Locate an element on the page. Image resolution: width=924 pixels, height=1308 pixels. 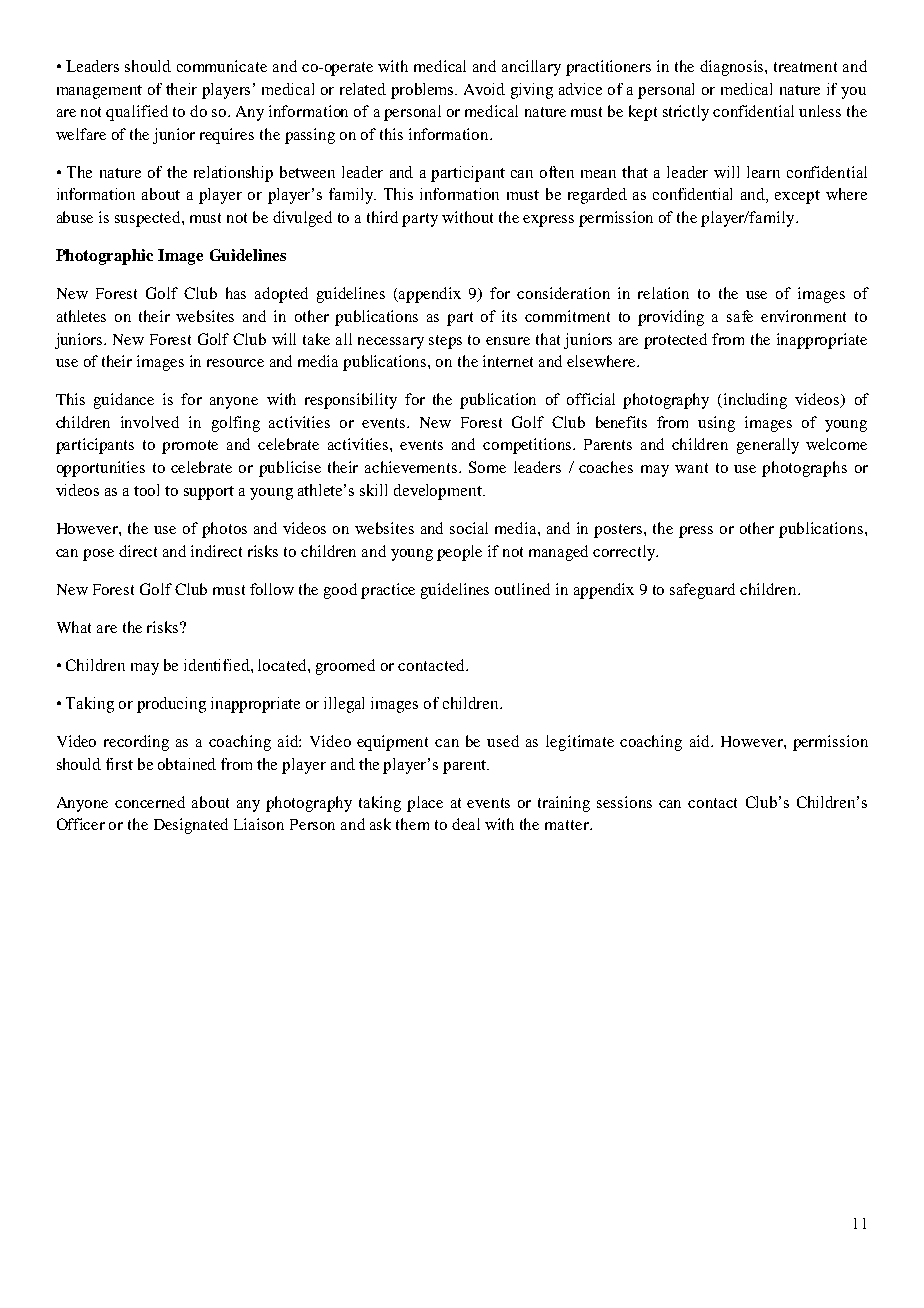
consideration is located at coordinates (563, 293).
